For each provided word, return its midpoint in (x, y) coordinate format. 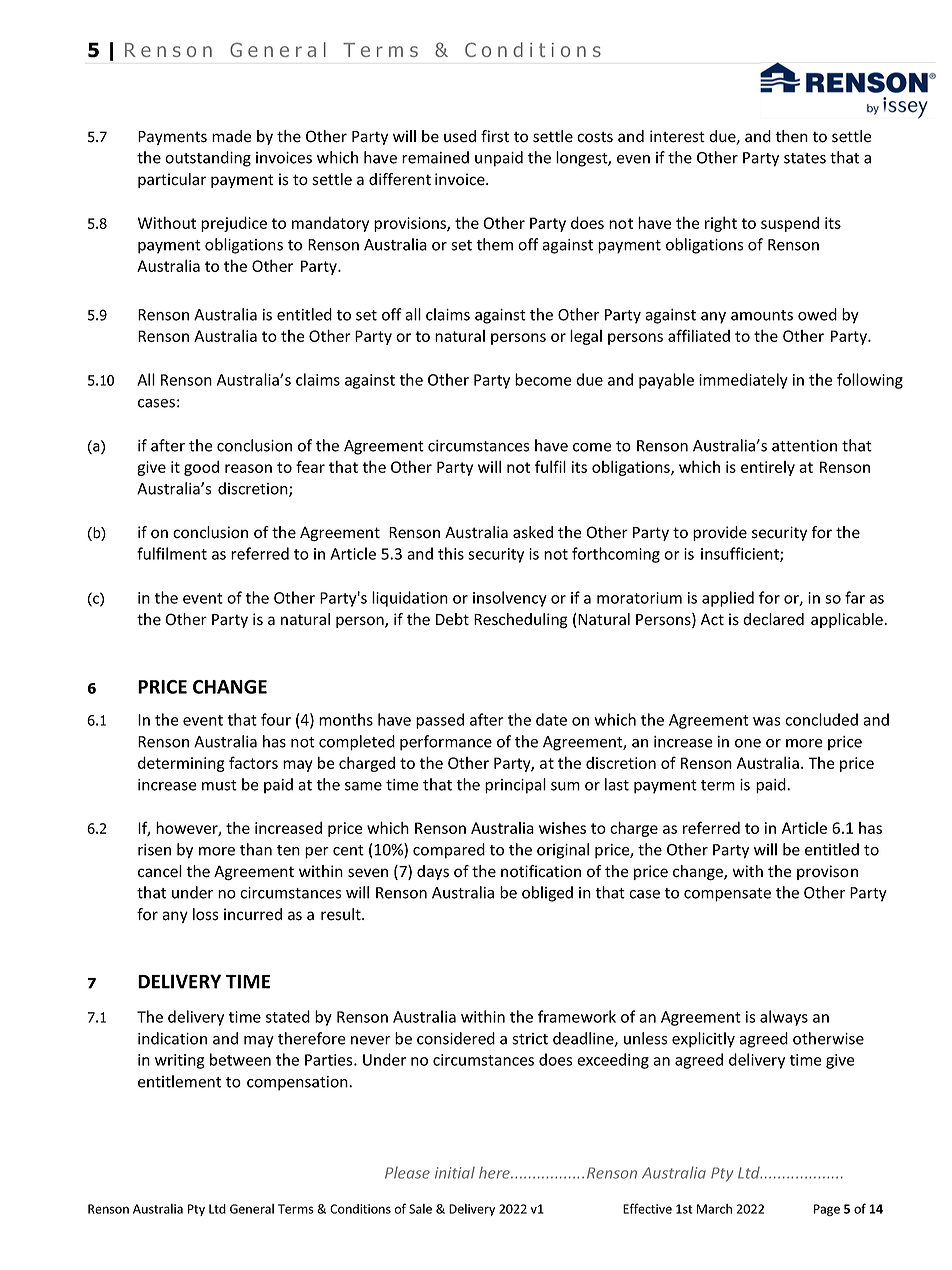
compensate (727, 895)
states (805, 158)
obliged (547, 894)
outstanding (208, 159)
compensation (298, 1083)
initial (455, 1172)
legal (586, 337)
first (495, 136)
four (276, 719)
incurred (253, 914)
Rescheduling (521, 621)
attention (804, 446)
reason (248, 468)
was (766, 721)
